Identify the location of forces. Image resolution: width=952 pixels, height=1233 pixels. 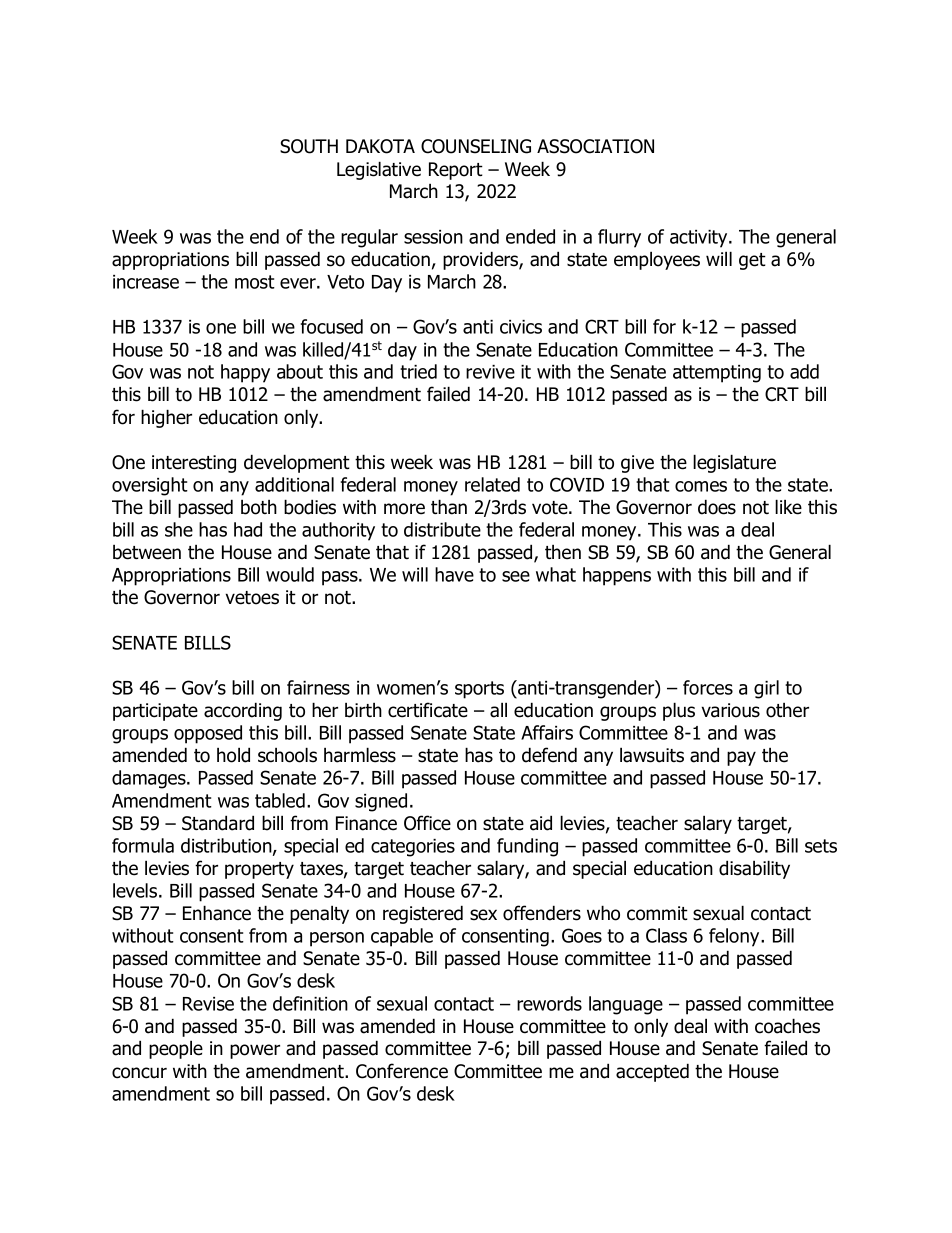
(708, 687).
